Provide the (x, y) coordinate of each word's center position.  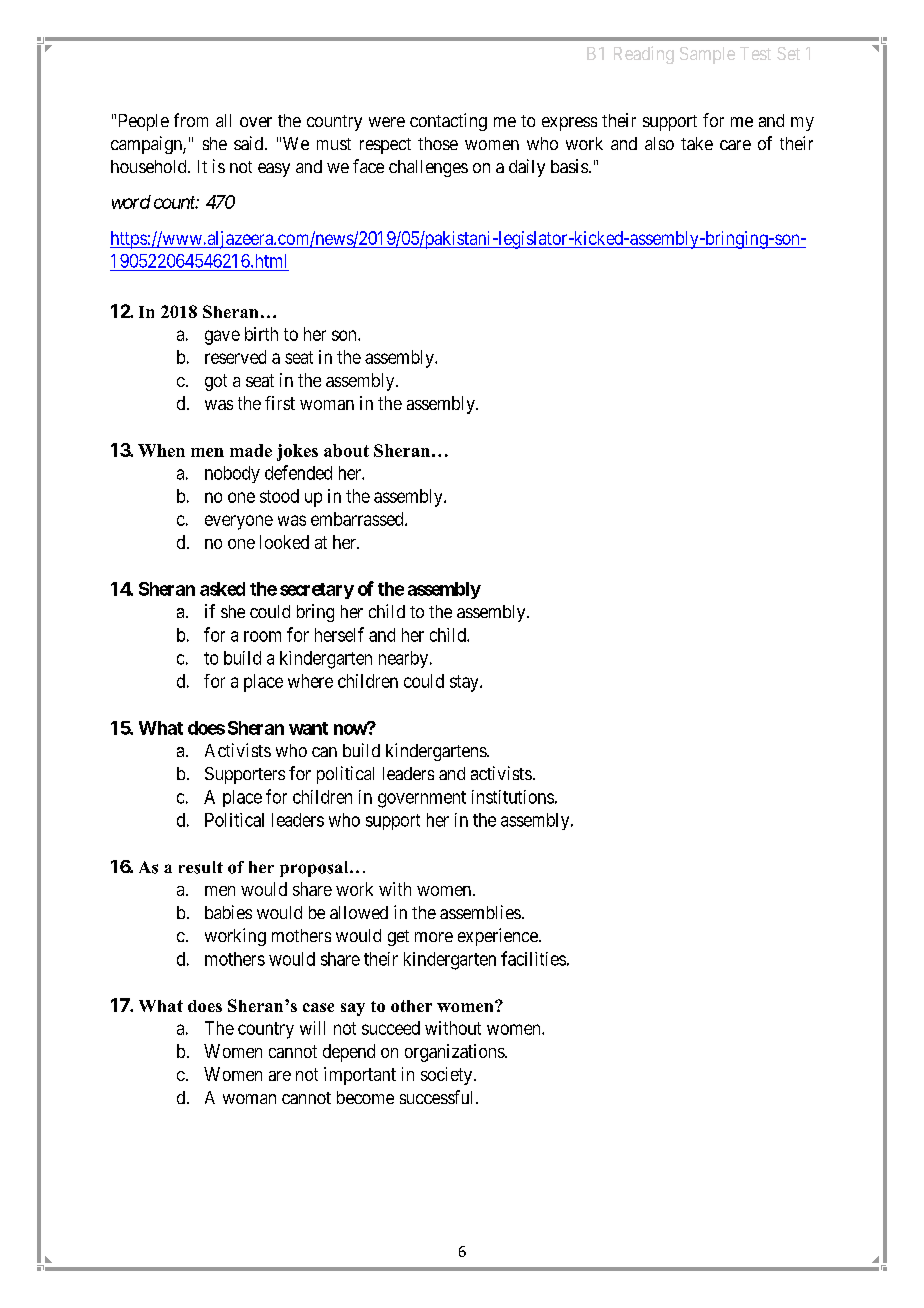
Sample (707, 55)
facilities (533, 958)
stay (465, 683)
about (346, 450)
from (191, 120)
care (735, 145)
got (216, 382)
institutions (513, 797)
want (308, 728)
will (312, 1028)
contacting (448, 122)
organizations (455, 1053)
